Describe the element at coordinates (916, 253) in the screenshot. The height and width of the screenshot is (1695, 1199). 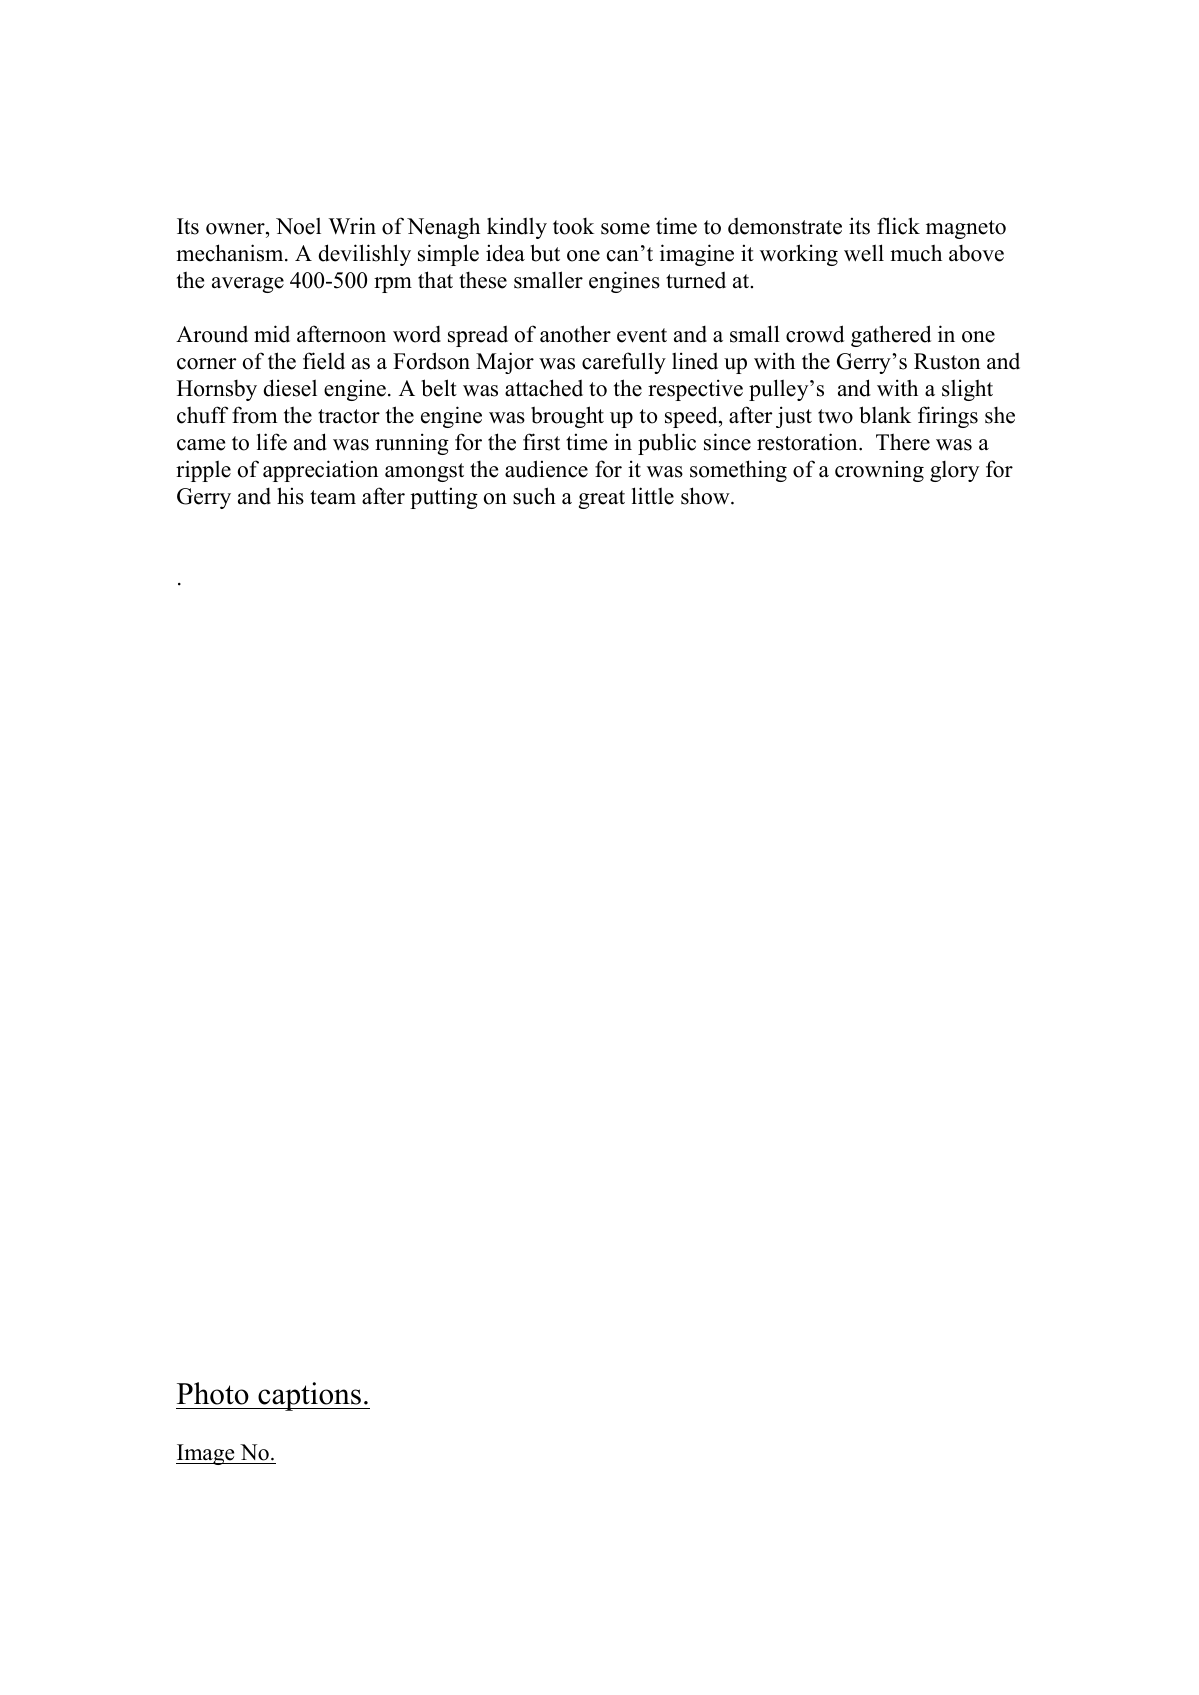
I see `much` at that location.
